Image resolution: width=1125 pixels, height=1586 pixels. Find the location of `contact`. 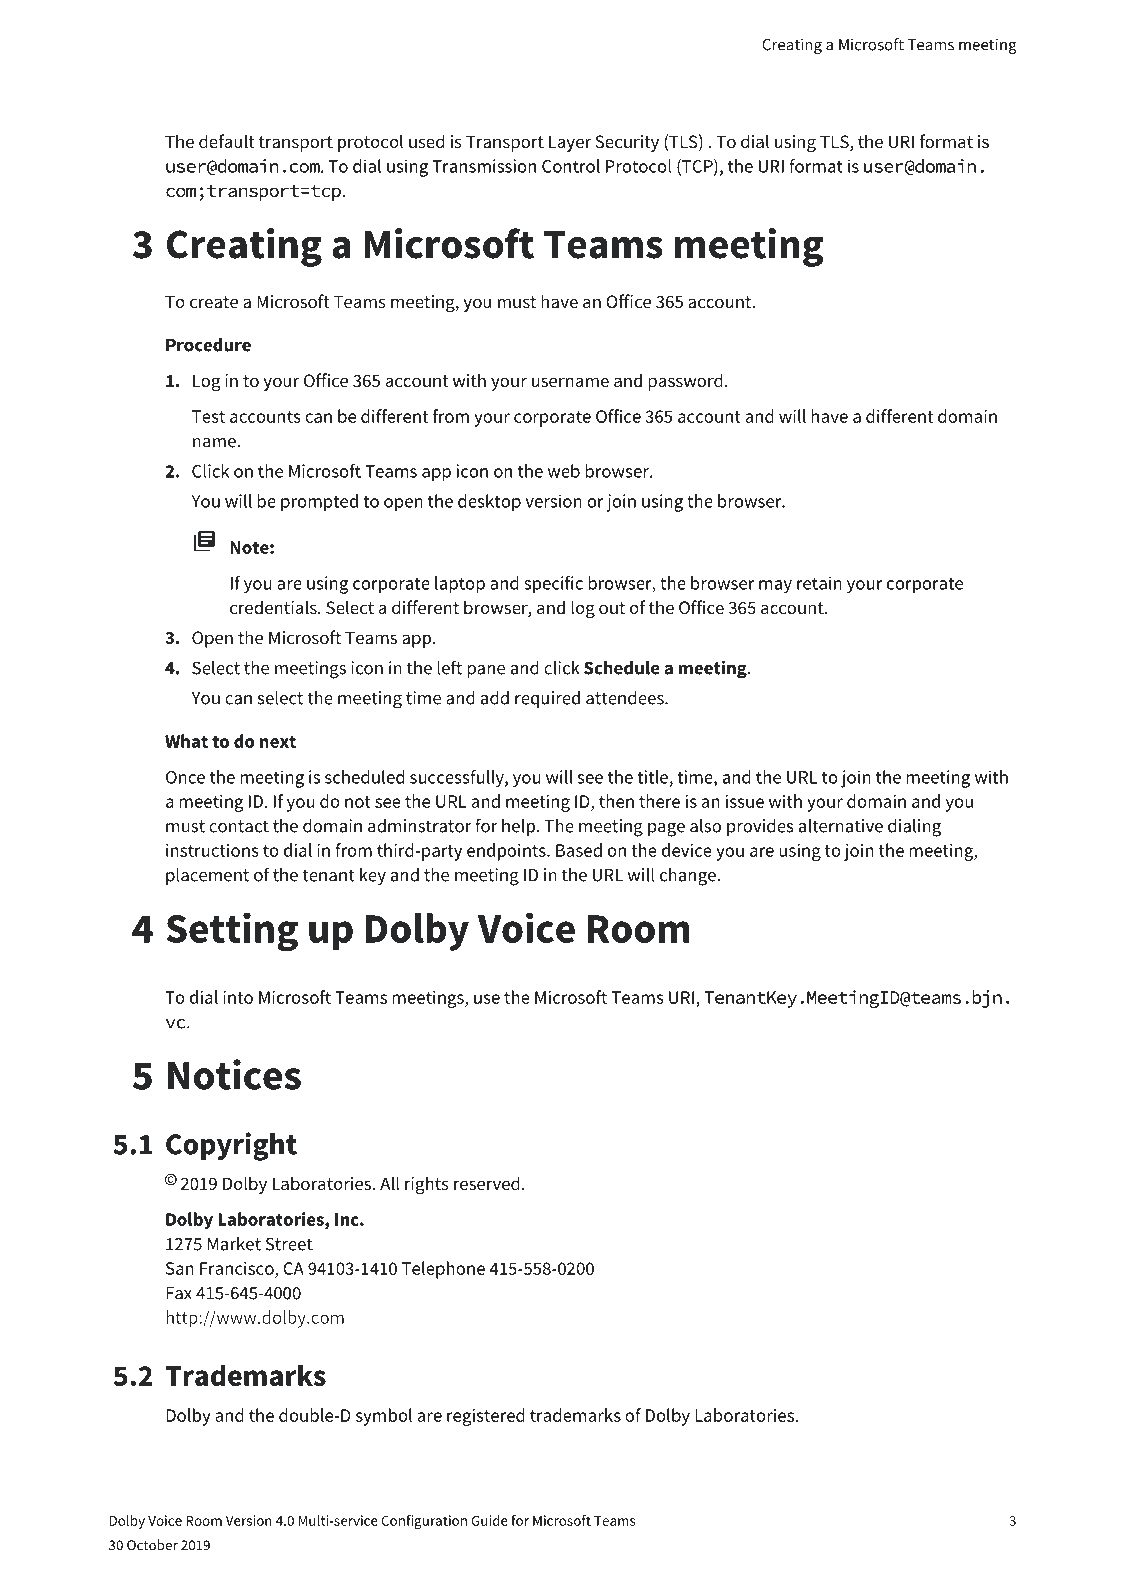

contact is located at coordinates (239, 826).
